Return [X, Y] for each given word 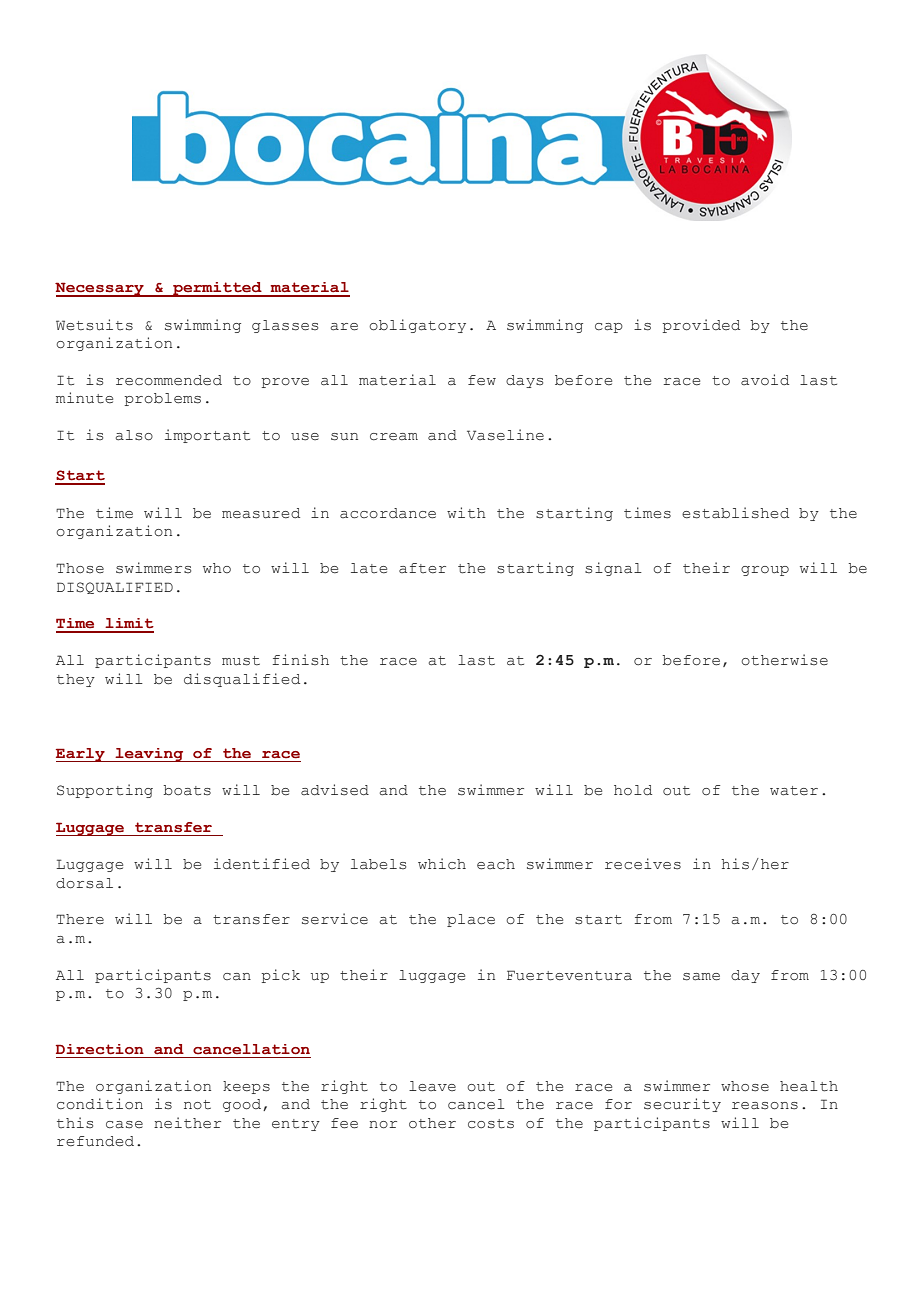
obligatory [417, 326]
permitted [217, 289]
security [682, 1105]
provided [701, 326]
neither [187, 1123]
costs [491, 1124]
